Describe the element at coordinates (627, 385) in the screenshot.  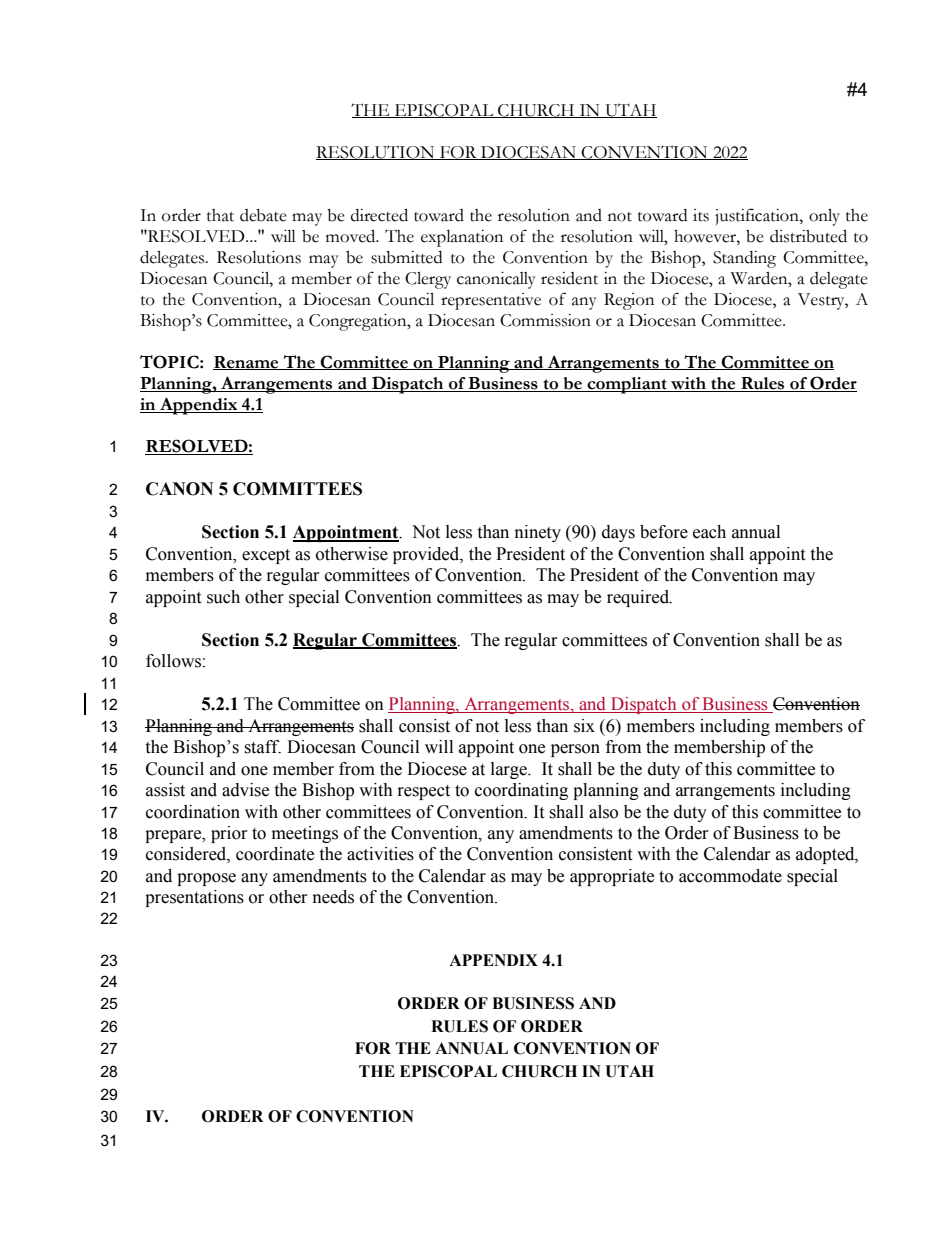
I see `compliant` at that location.
